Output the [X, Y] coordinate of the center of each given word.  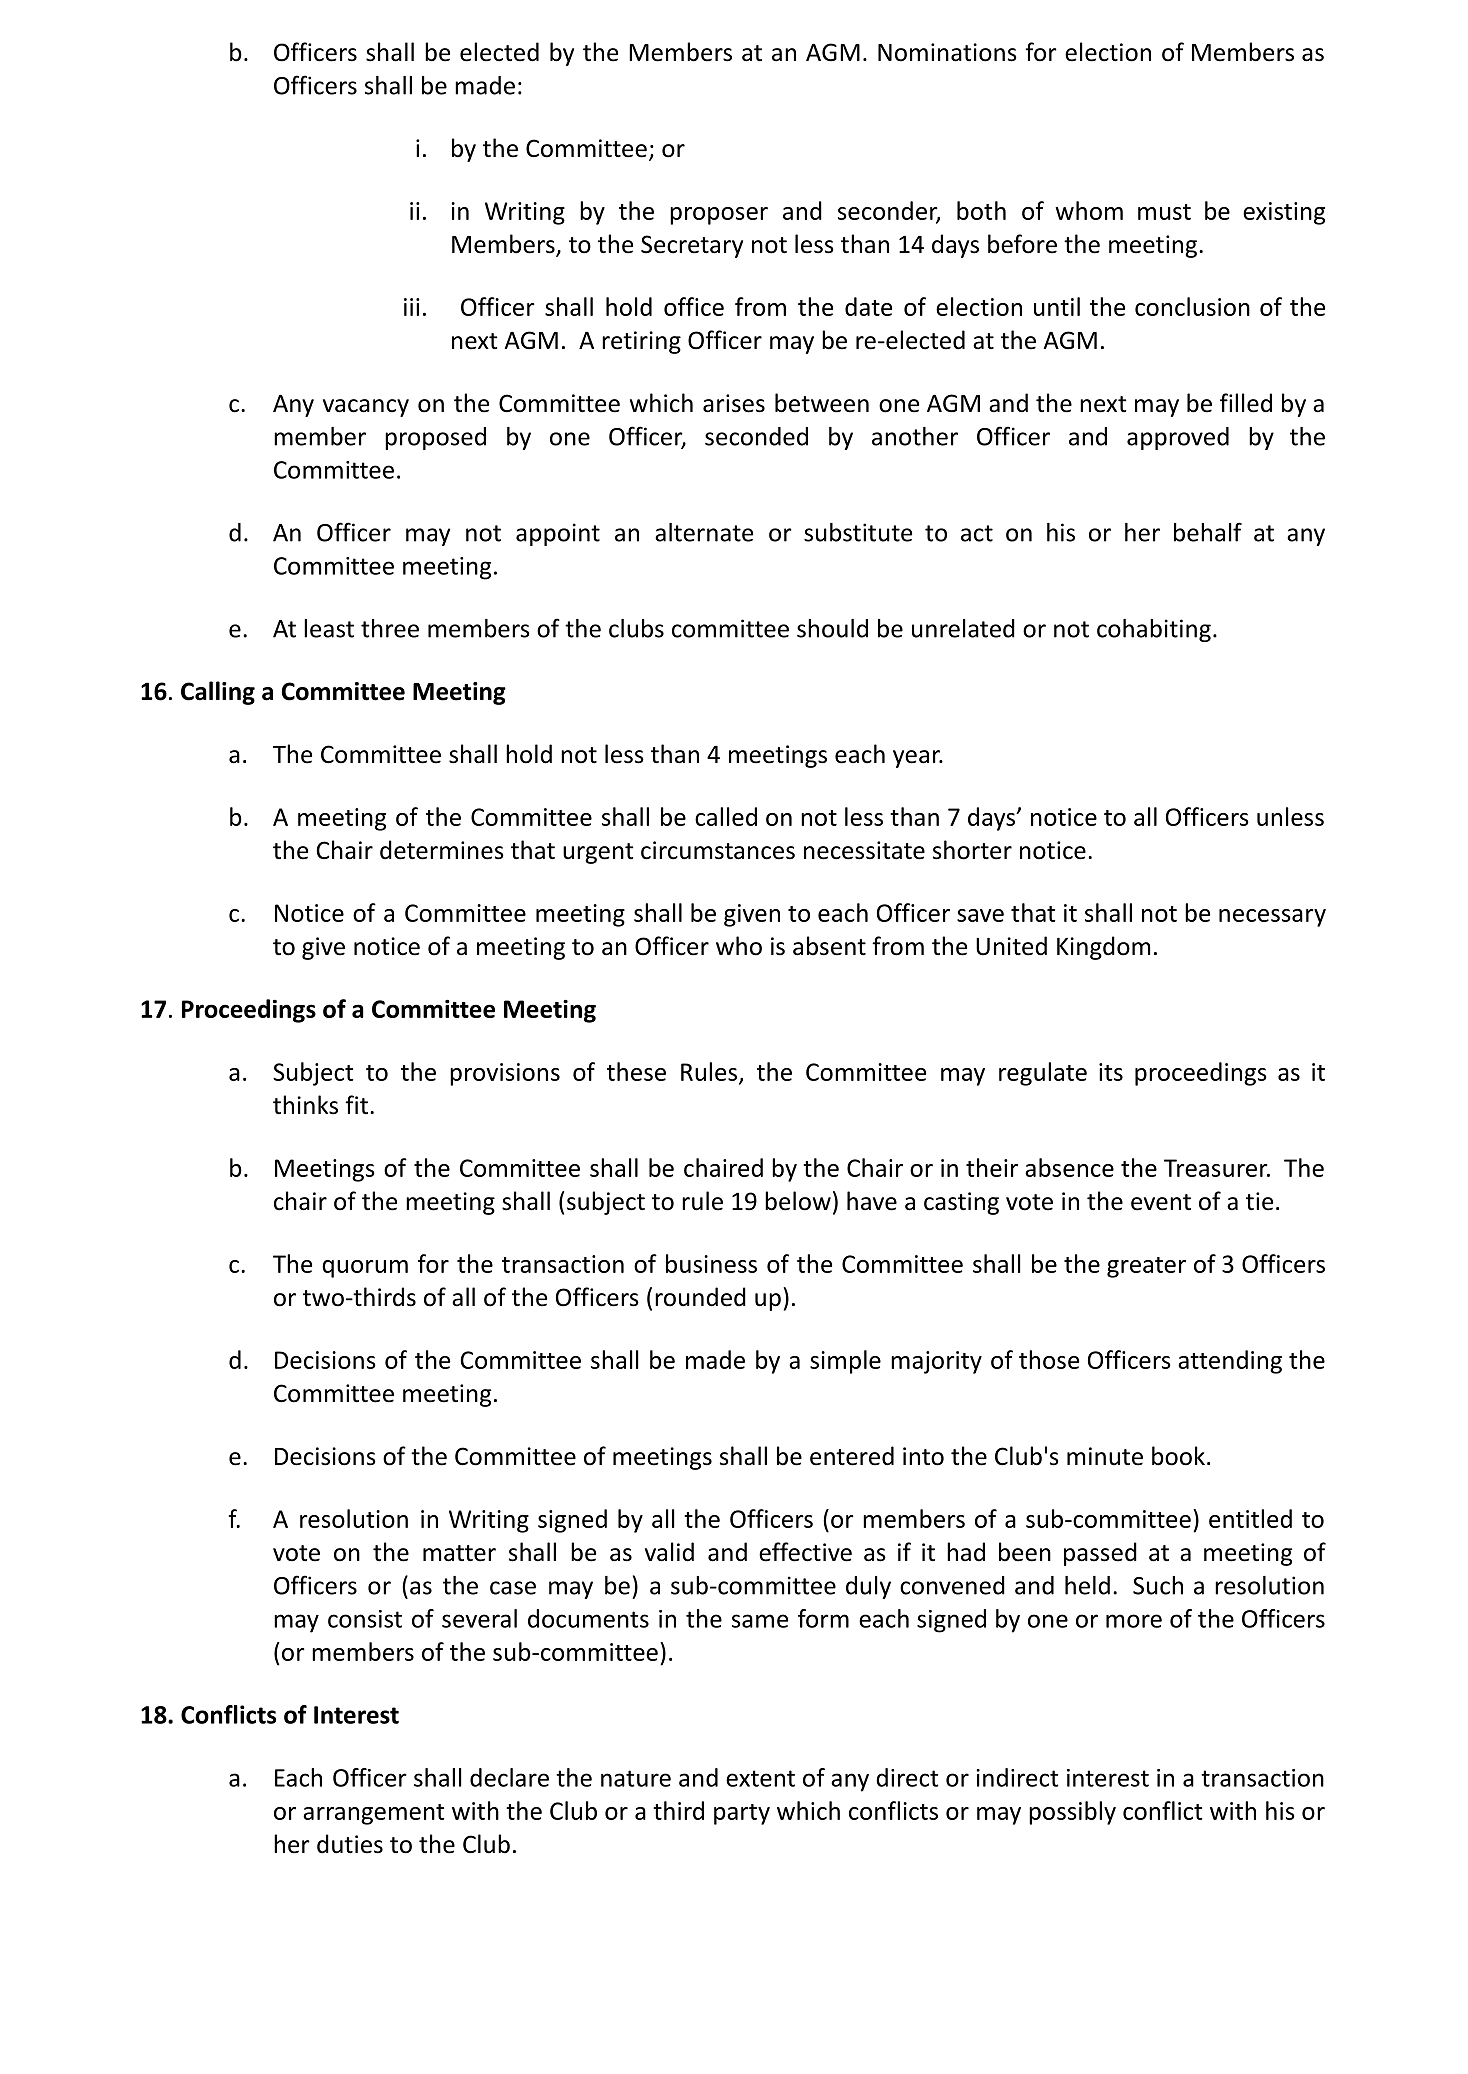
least [329, 628]
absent [829, 946]
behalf [1208, 532]
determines [442, 850]
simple [845, 1362]
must [1164, 212]
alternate [704, 532]
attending [1230, 1362]
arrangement [374, 1814]
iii [411, 307]
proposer [719, 216]
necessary [1272, 918]
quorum [365, 1269]
